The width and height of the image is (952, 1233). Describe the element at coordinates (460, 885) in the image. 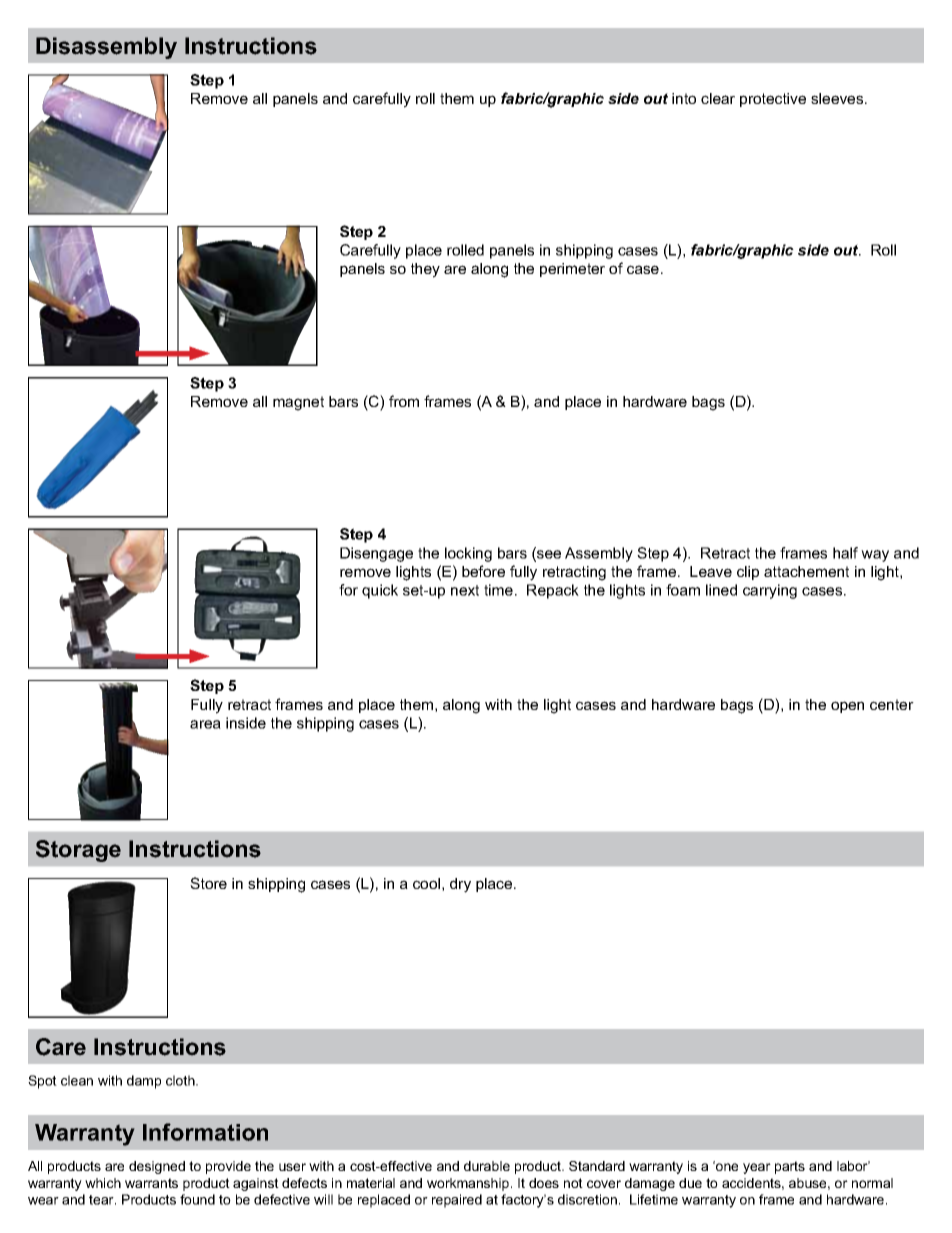

I see `dry` at that location.
